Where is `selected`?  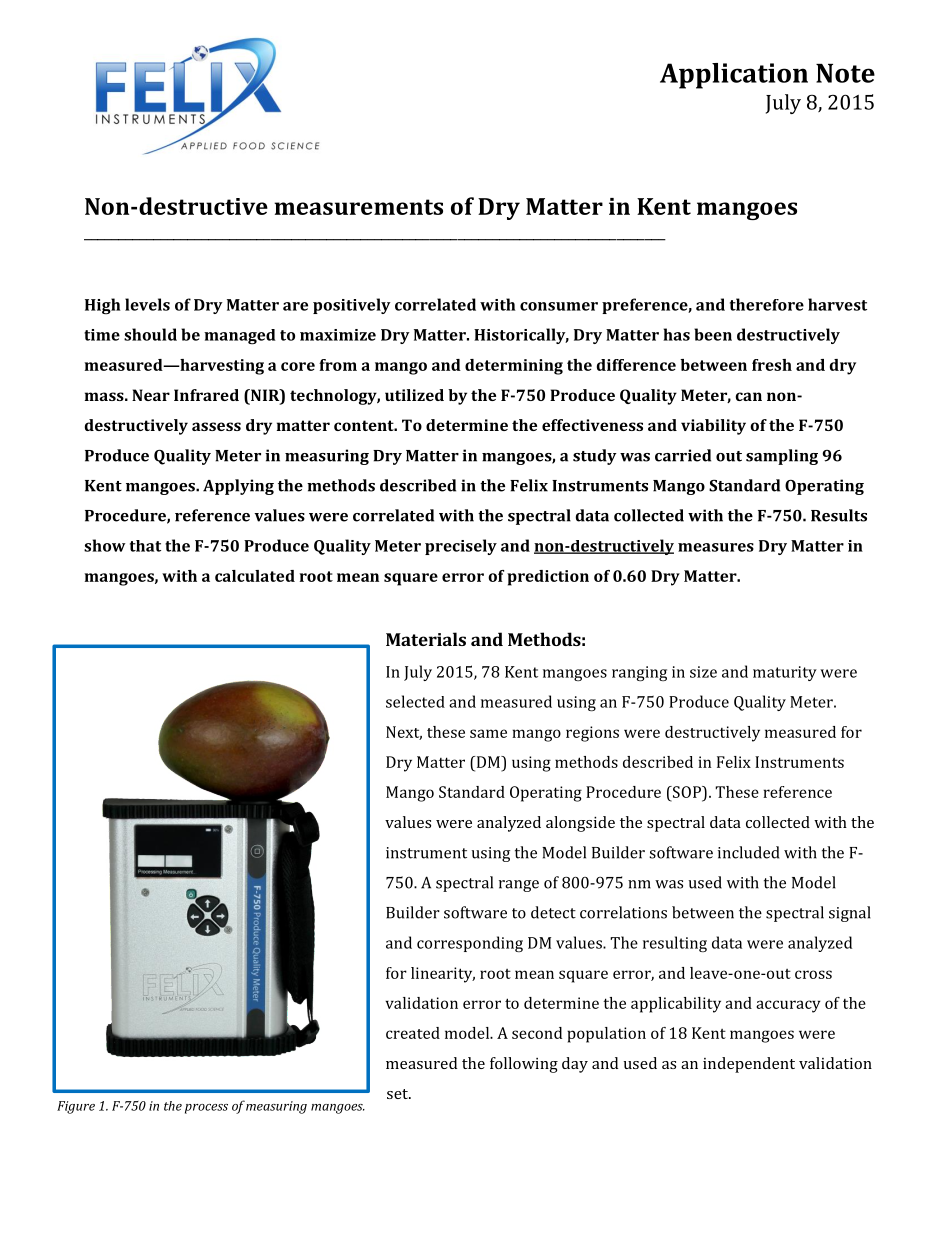
selected is located at coordinates (415, 701).
